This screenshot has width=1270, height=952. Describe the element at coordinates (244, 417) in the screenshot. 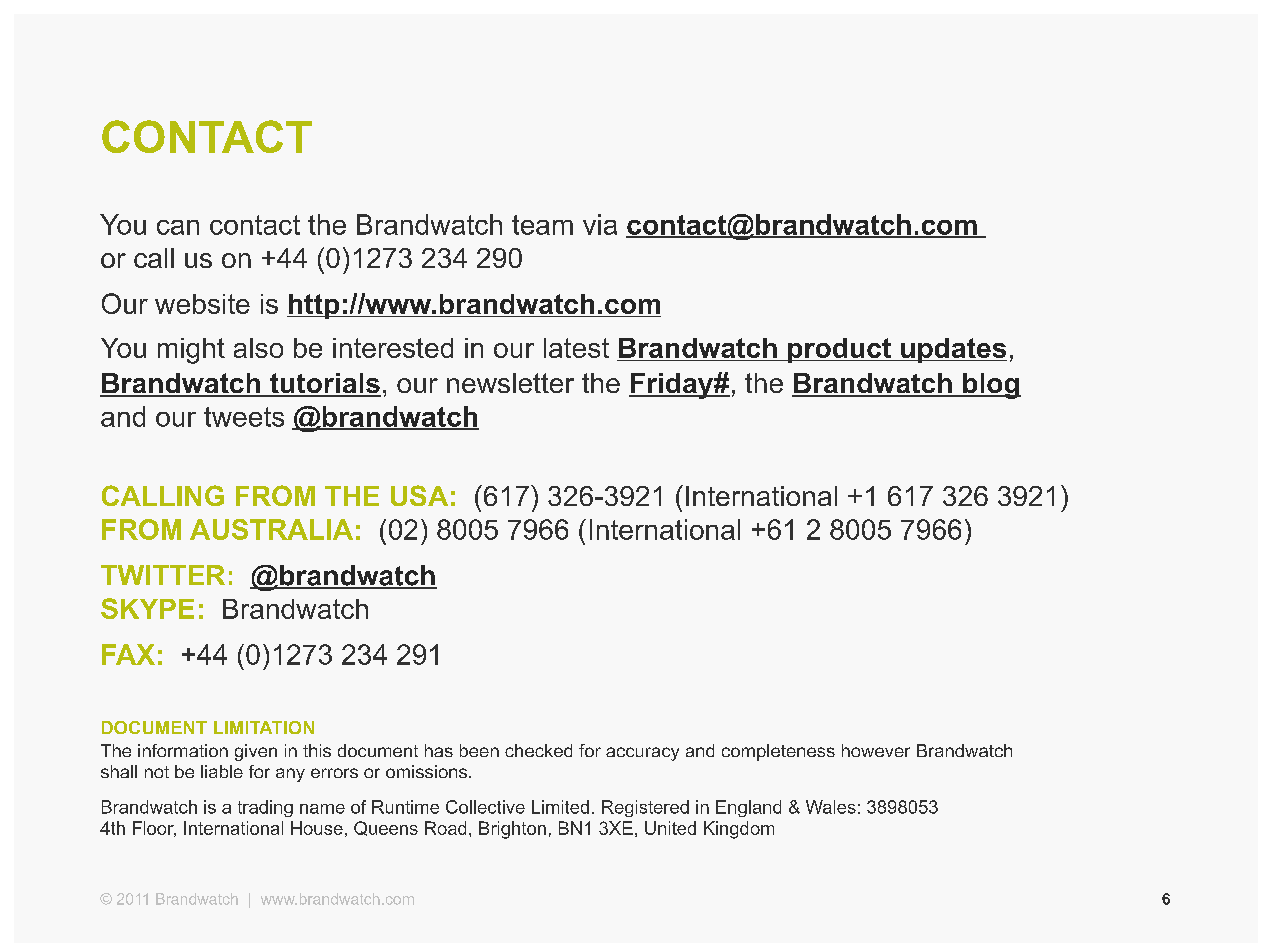

I see `tweets` at that location.
